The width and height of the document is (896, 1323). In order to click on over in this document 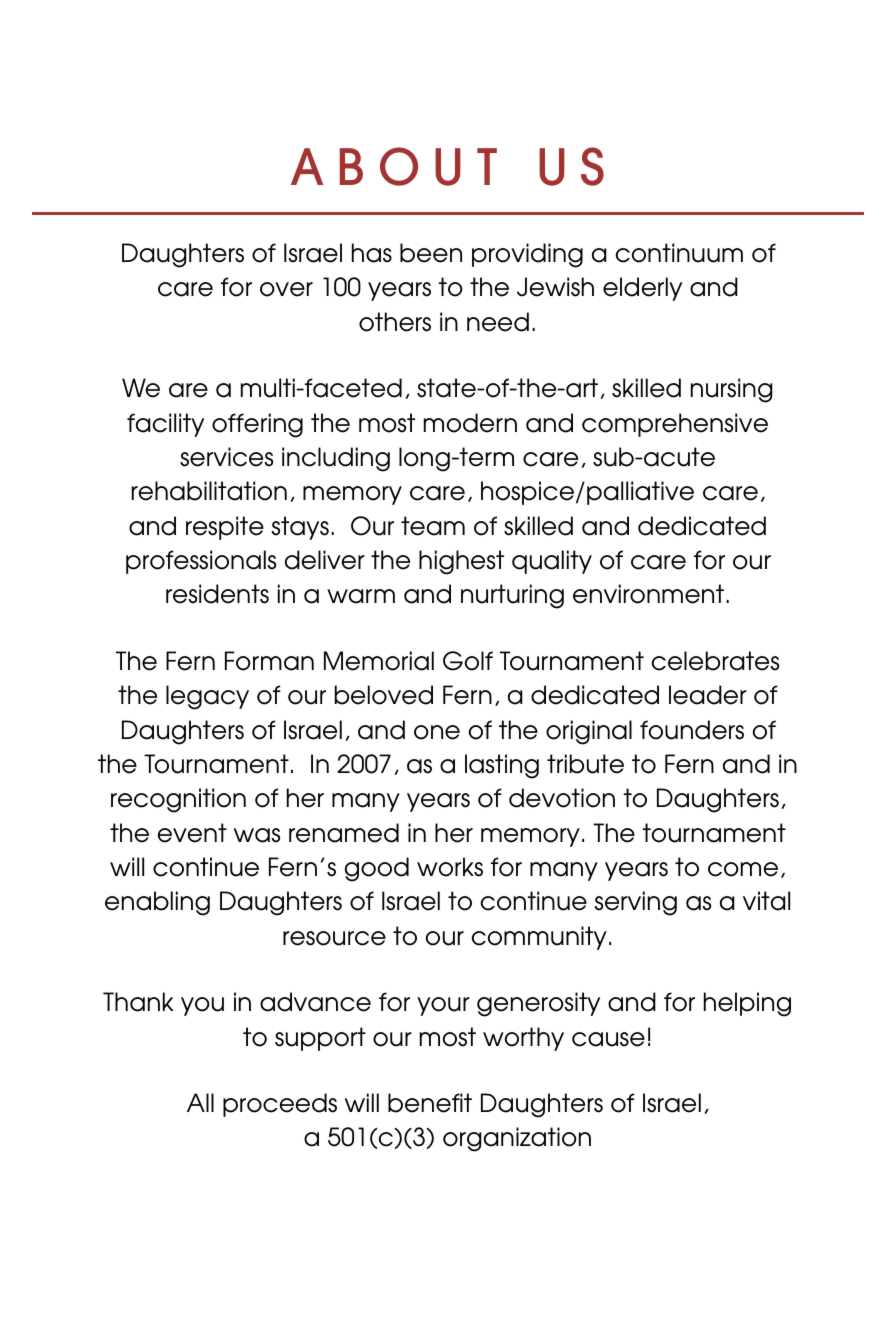, I will do `click(286, 289)`.
